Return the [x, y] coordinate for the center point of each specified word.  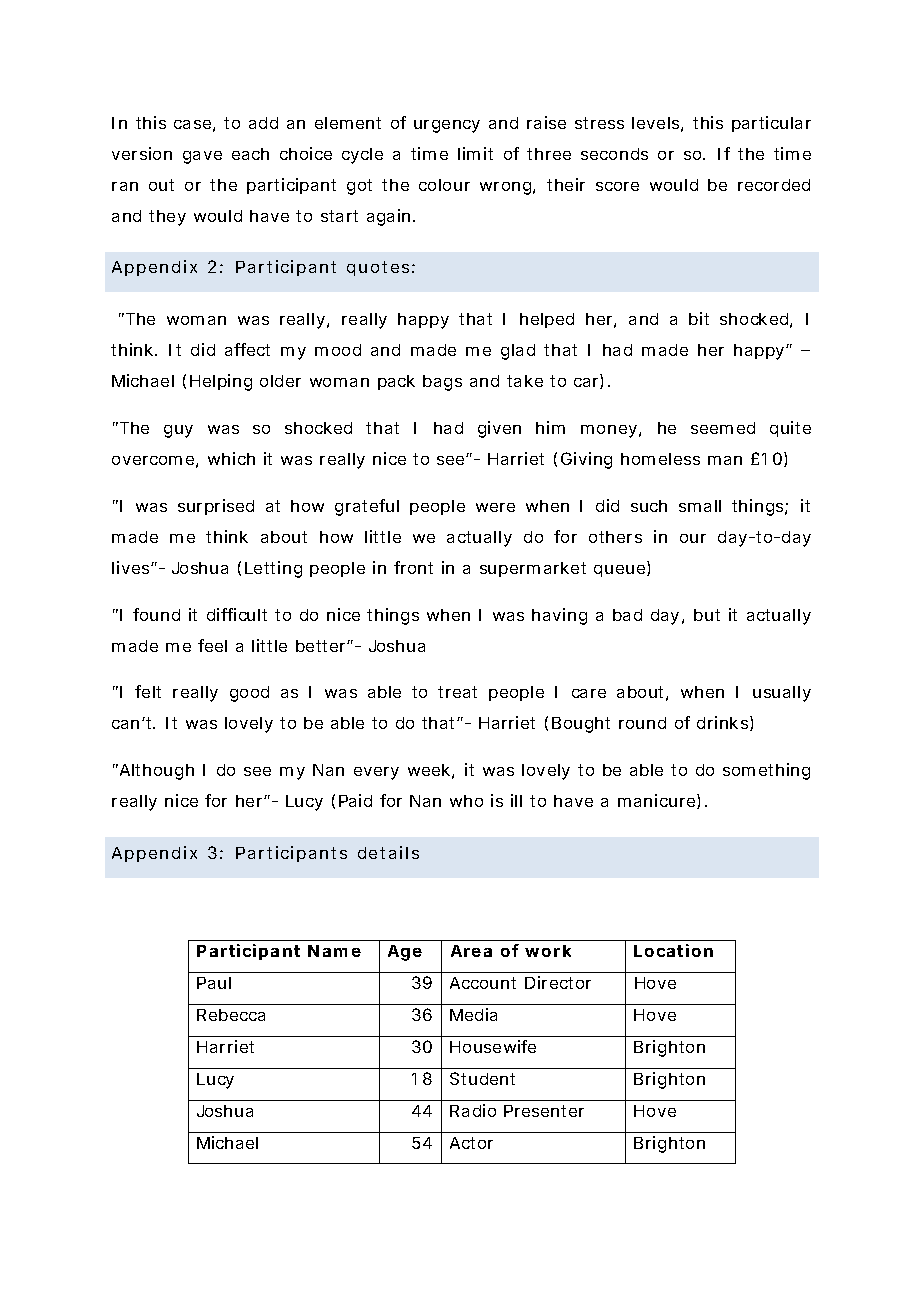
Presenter [544, 1111]
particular [771, 124]
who [466, 801]
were [495, 507]
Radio [473, 1110]
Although [155, 772]
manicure [658, 801]
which [231, 458]
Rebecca [231, 1015]
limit [475, 153]
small [700, 506]
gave [202, 157]
